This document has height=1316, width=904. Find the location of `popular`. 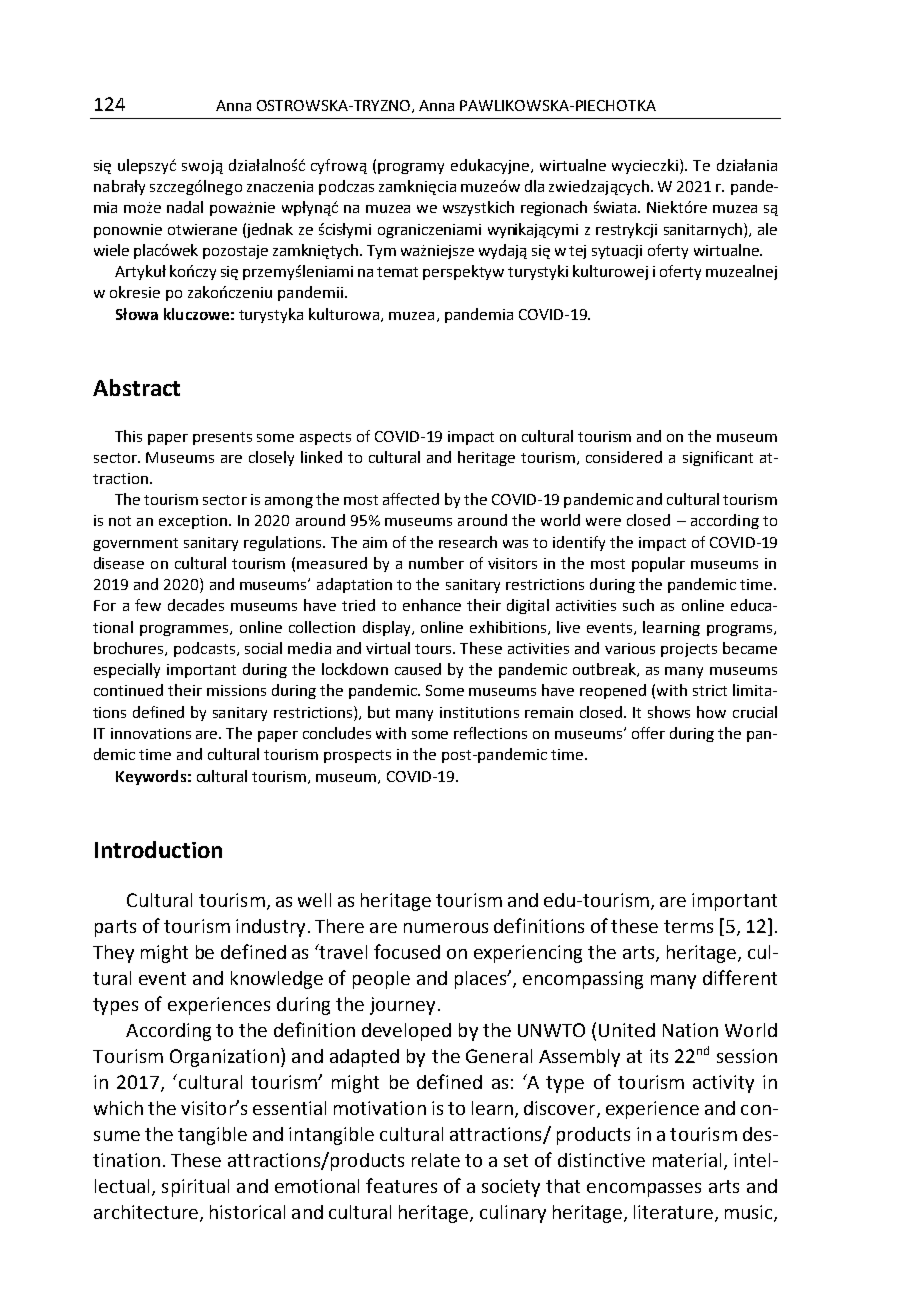

popular is located at coordinates (658, 564).
